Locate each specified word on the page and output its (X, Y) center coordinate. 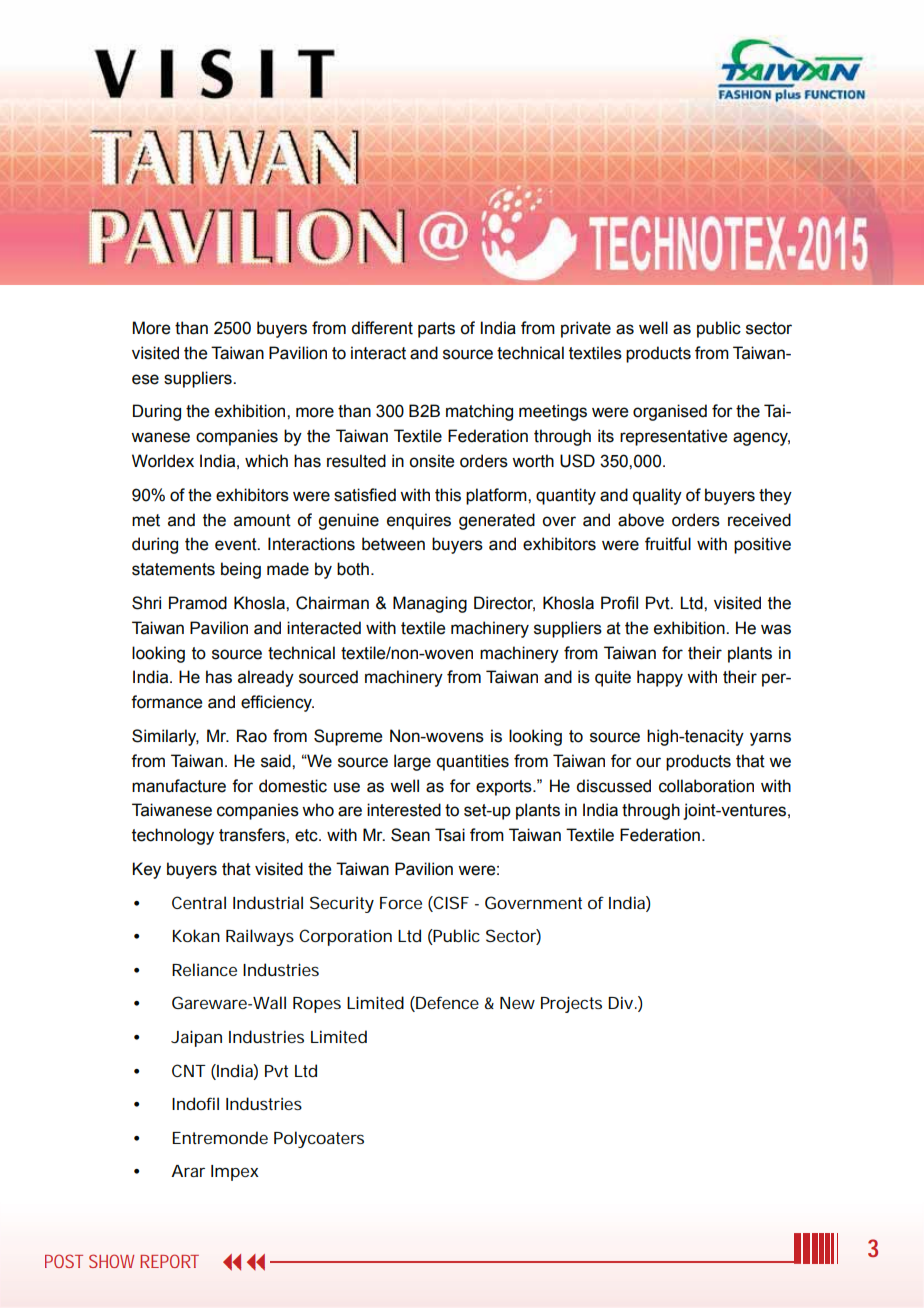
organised (670, 412)
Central (199, 902)
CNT (189, 1070)
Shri (146, 603)
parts (436, 330)
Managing (430, 604)
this (448, 495)
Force (401, 903)
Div (620, 1002)
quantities (473, 762)
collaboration (706, 786)
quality (657, 496)
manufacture (179, 786)
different (382, 328)
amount (262, 520)
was (776, 629)
